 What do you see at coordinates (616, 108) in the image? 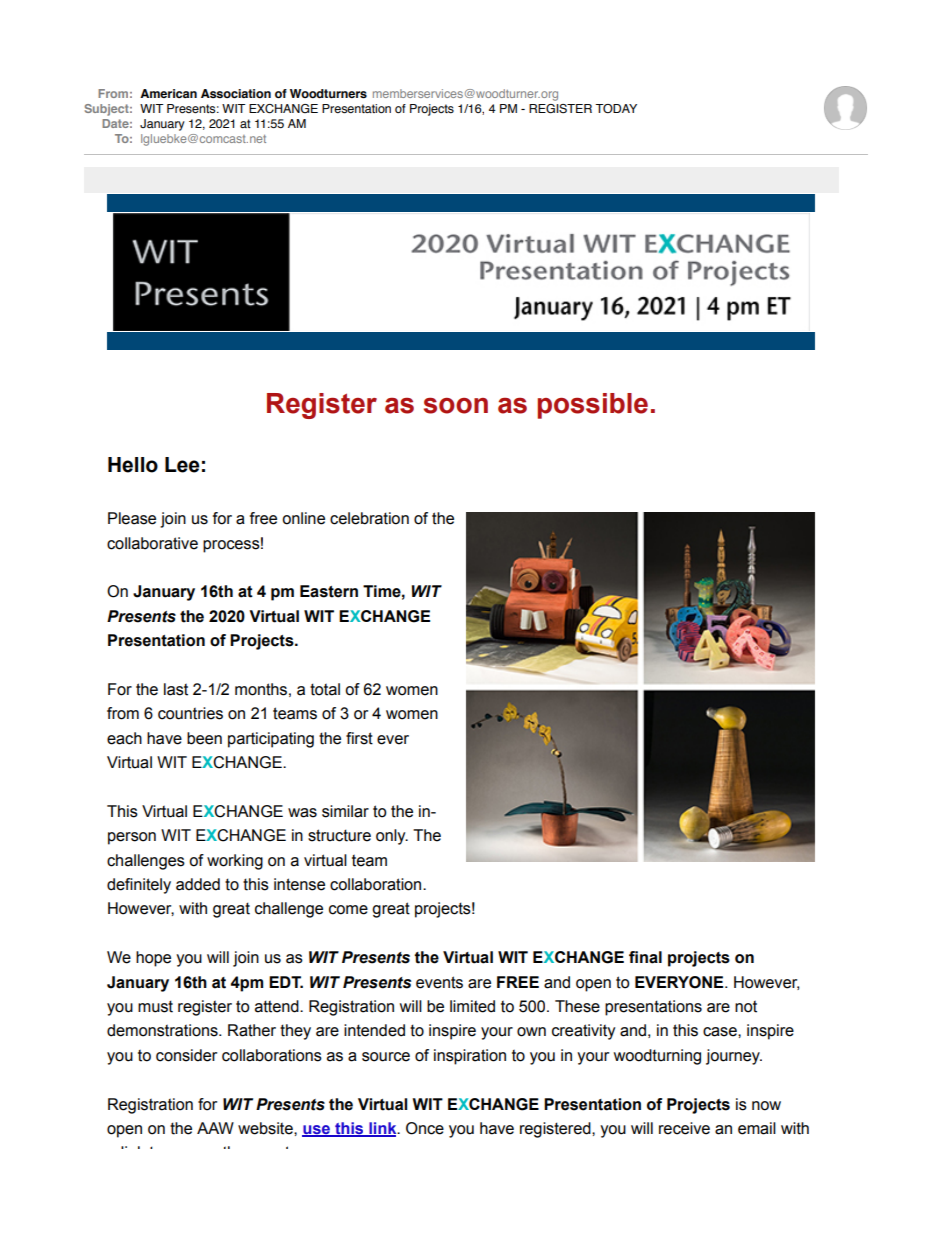
I see `TODAY` at bounding box center [616, 108].
